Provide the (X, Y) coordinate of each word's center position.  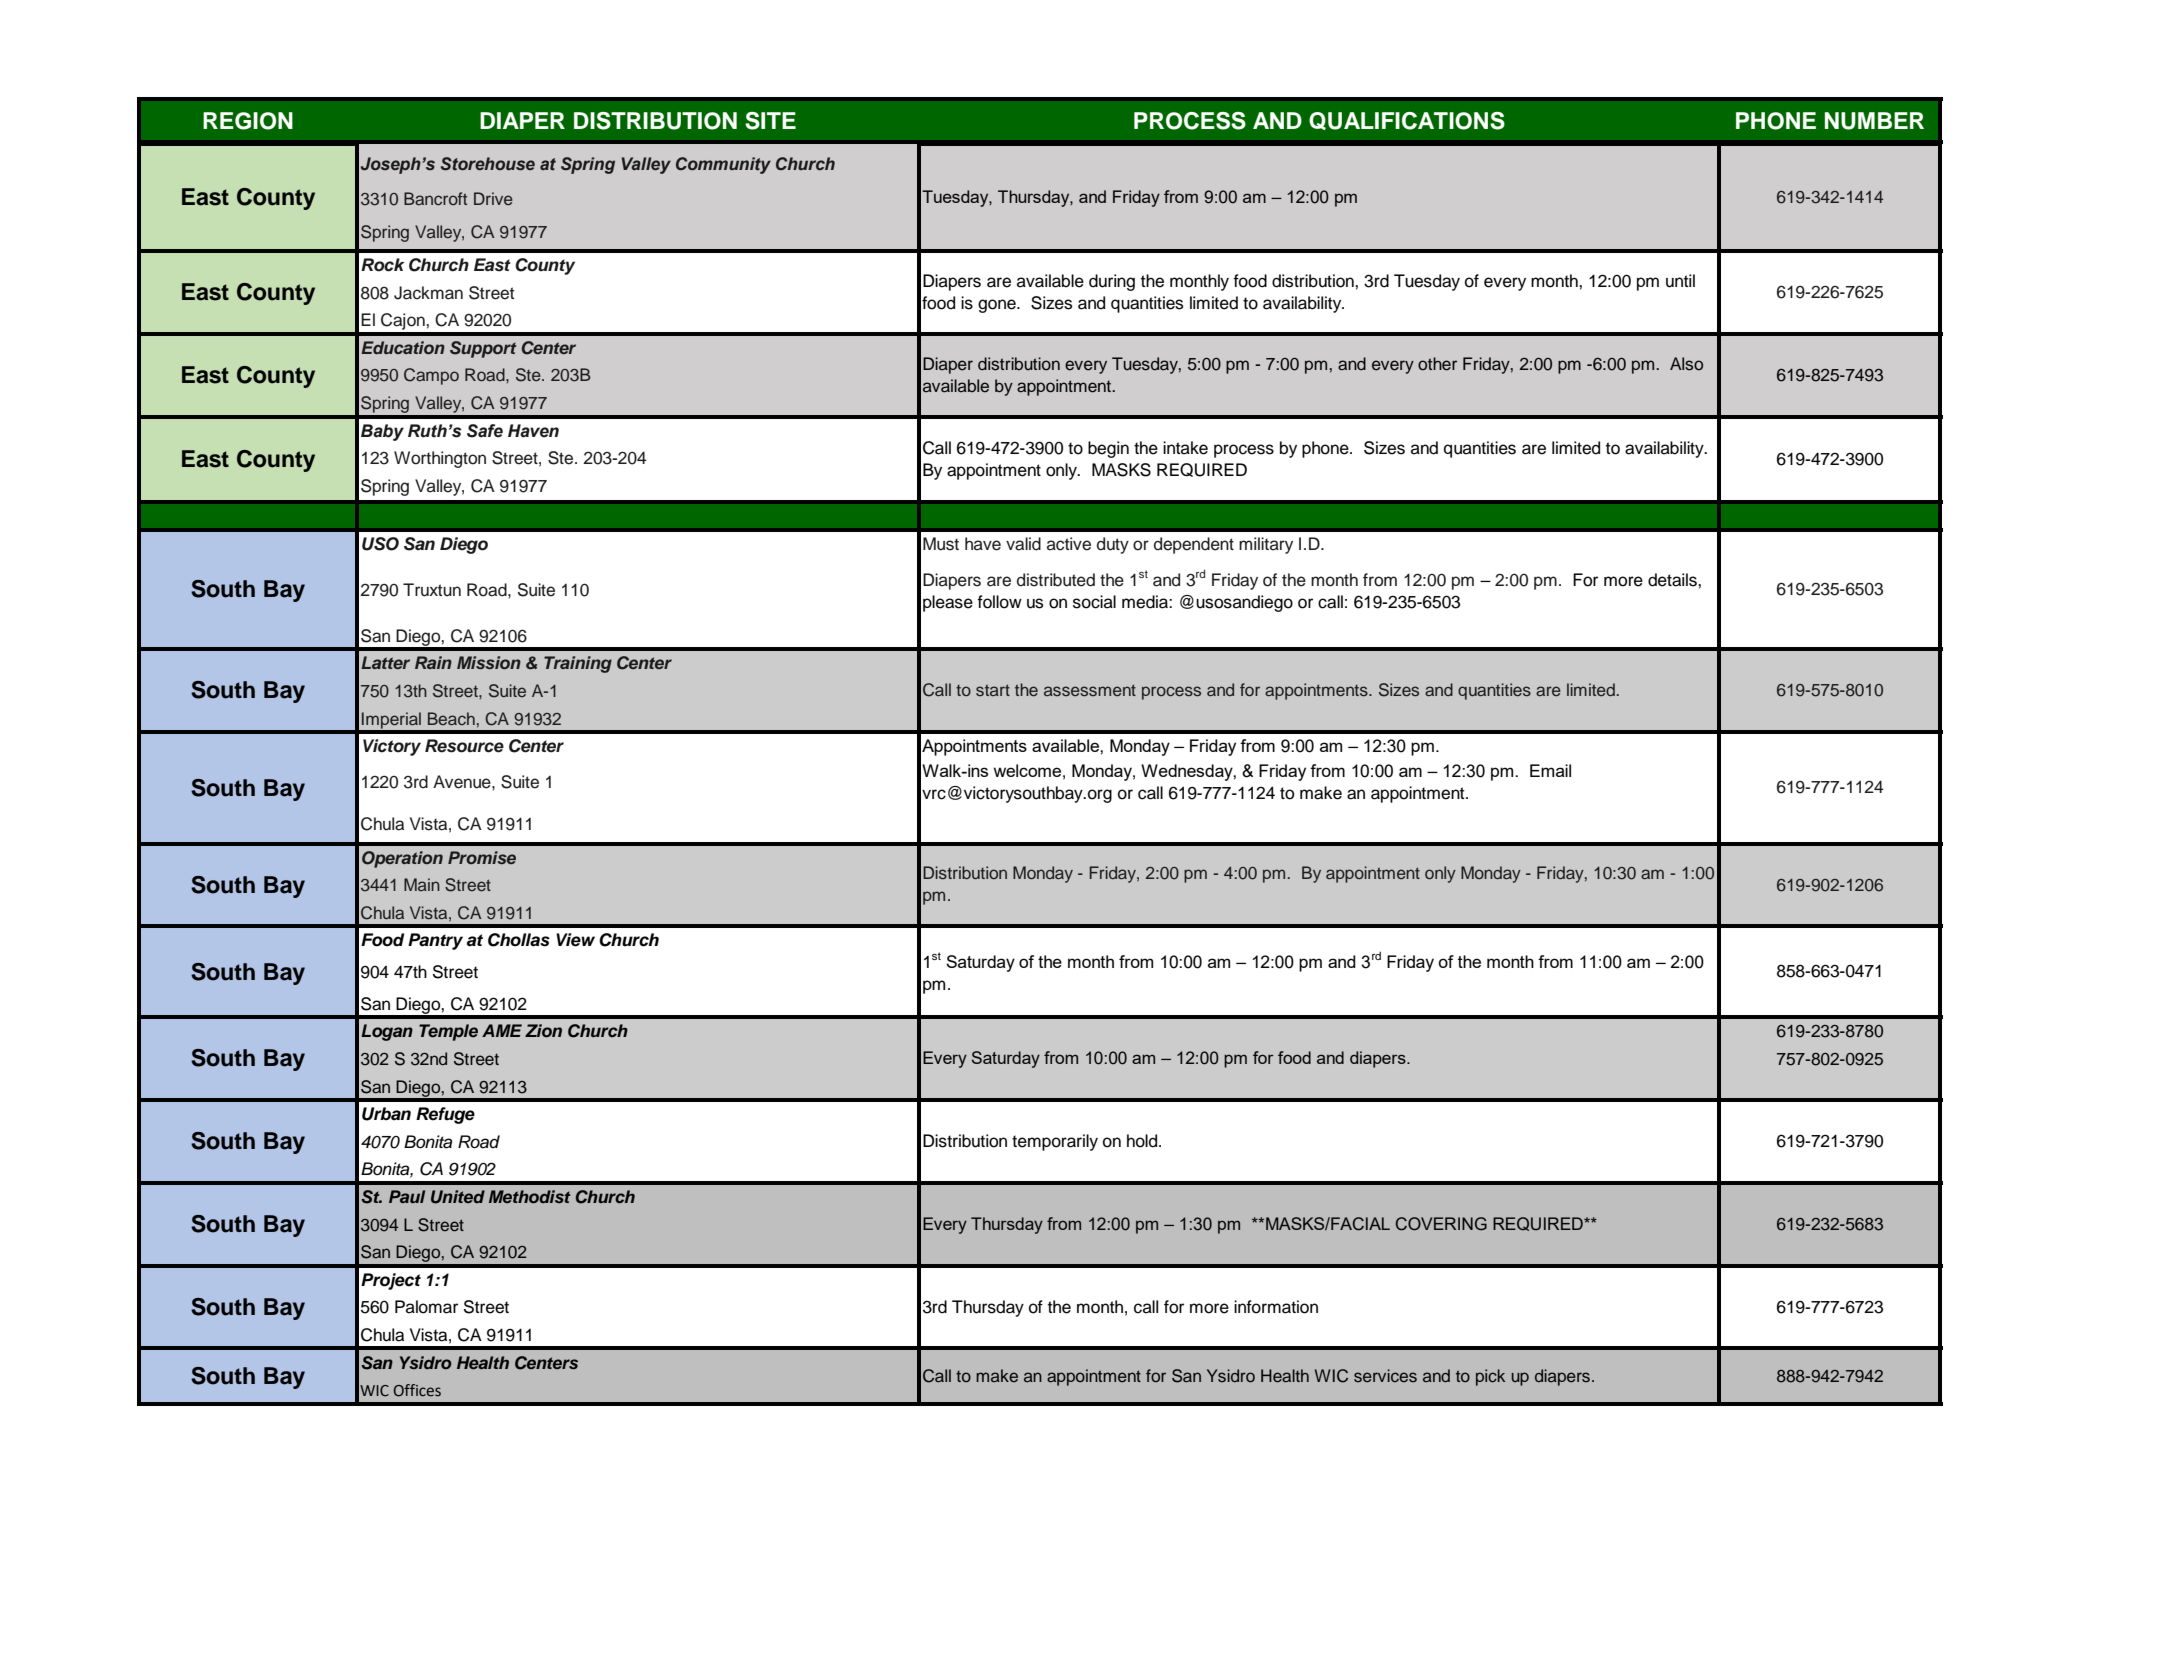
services (1385, 1376)
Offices (417, 1390)
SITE (770, 121)
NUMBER (1874, 121)
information (1276, 1307)
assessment (1090, 690)
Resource (464, 746)
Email (1550, 770)
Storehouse (488, 164)
